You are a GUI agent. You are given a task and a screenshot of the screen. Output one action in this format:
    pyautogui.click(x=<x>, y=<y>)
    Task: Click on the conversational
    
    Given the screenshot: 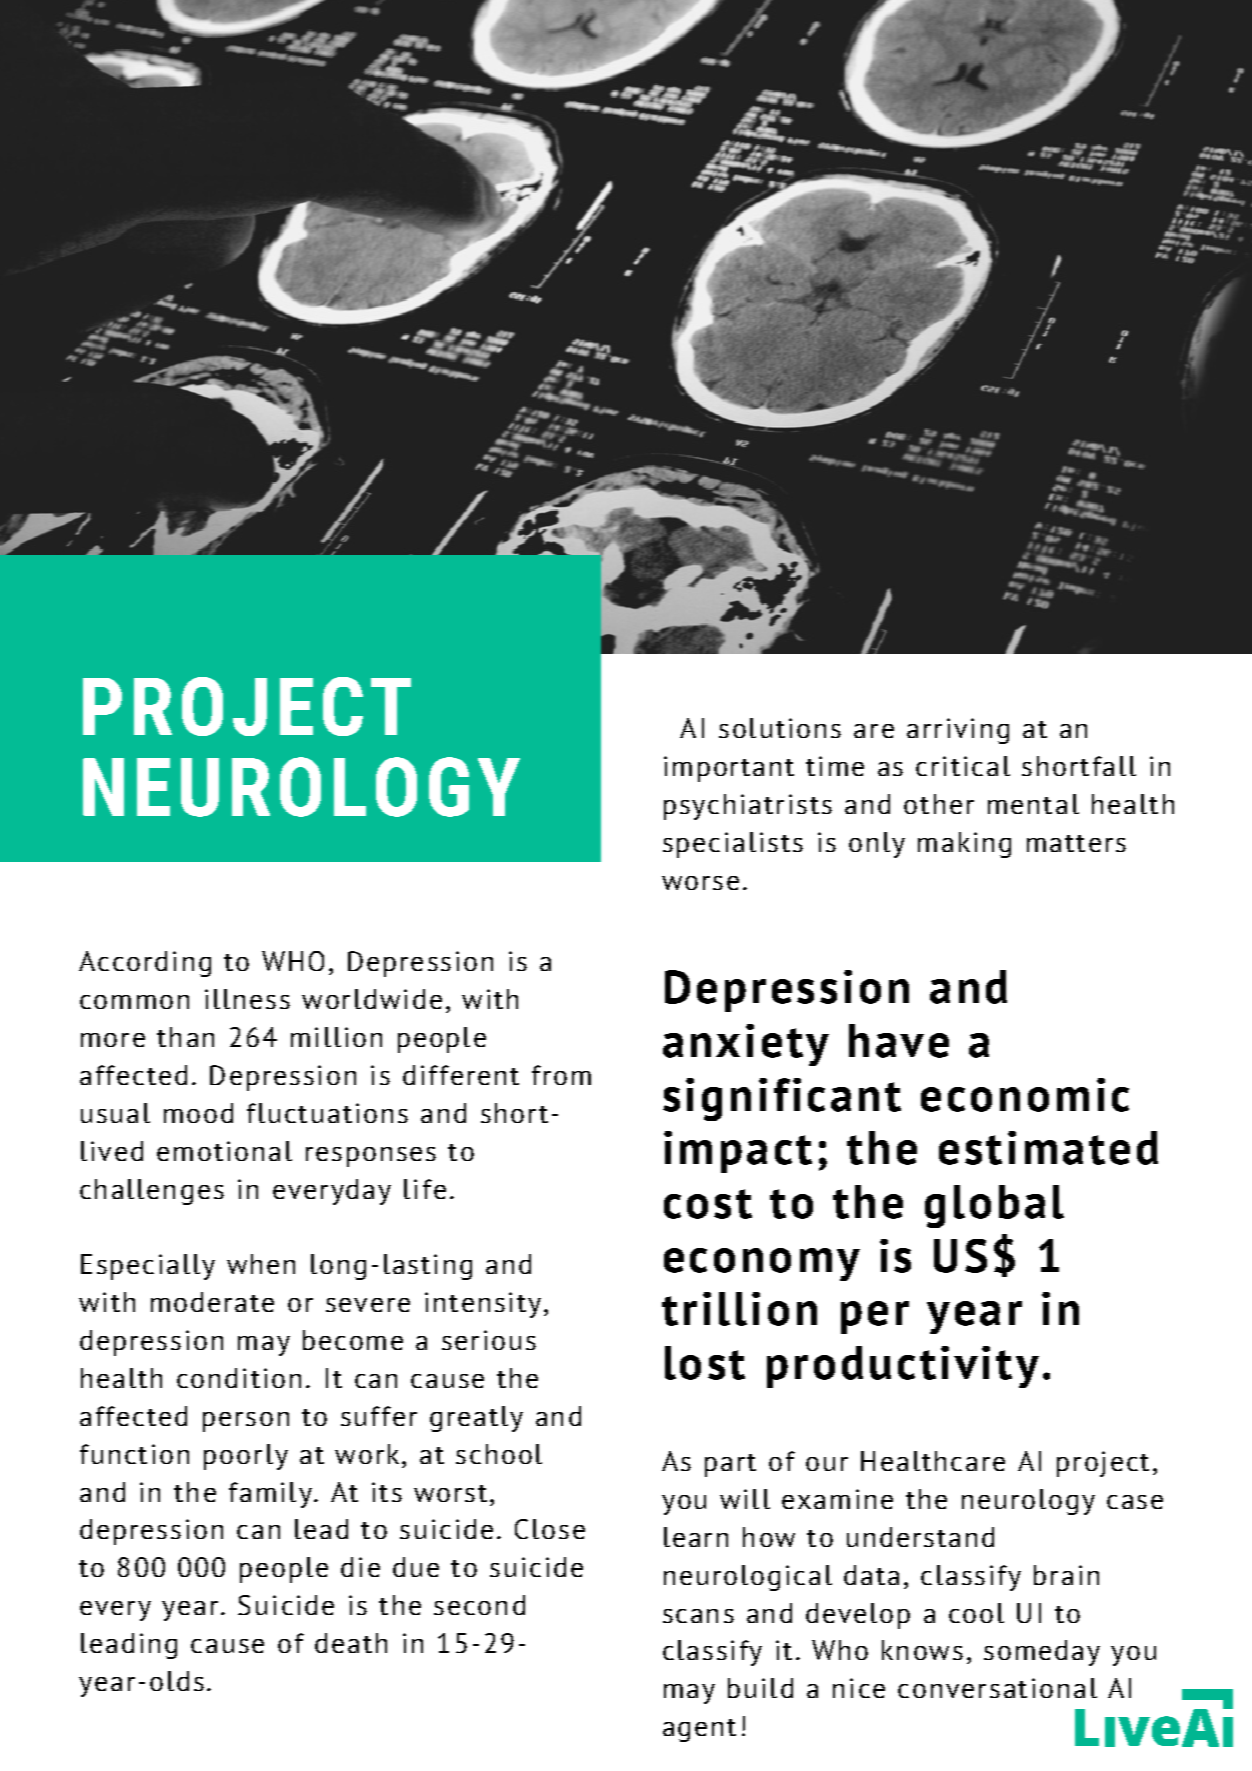 What is the action you would take?
    pyautogui.click(x=997, y=1688)
